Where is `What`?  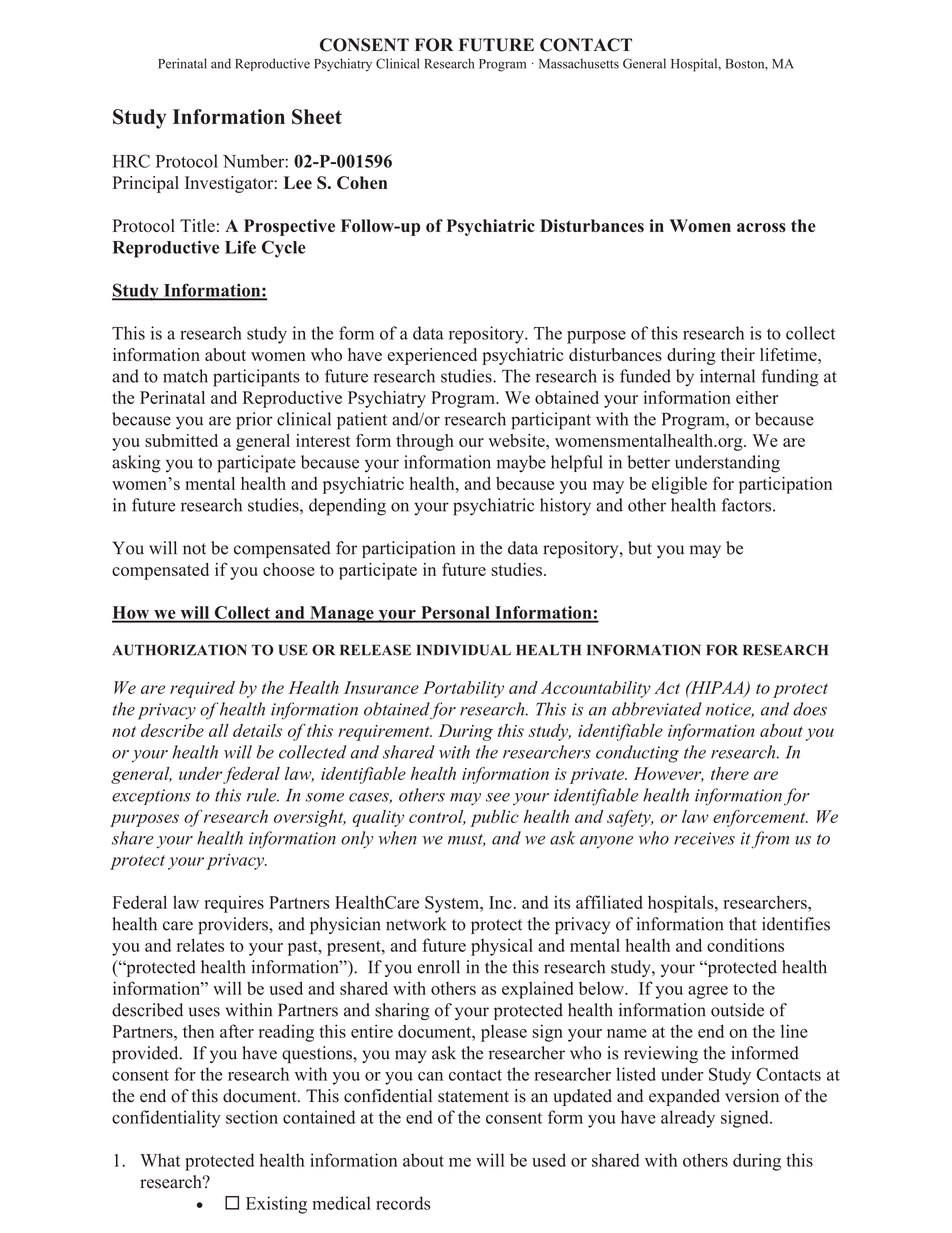
What is located at coordinates (160, 1160).
